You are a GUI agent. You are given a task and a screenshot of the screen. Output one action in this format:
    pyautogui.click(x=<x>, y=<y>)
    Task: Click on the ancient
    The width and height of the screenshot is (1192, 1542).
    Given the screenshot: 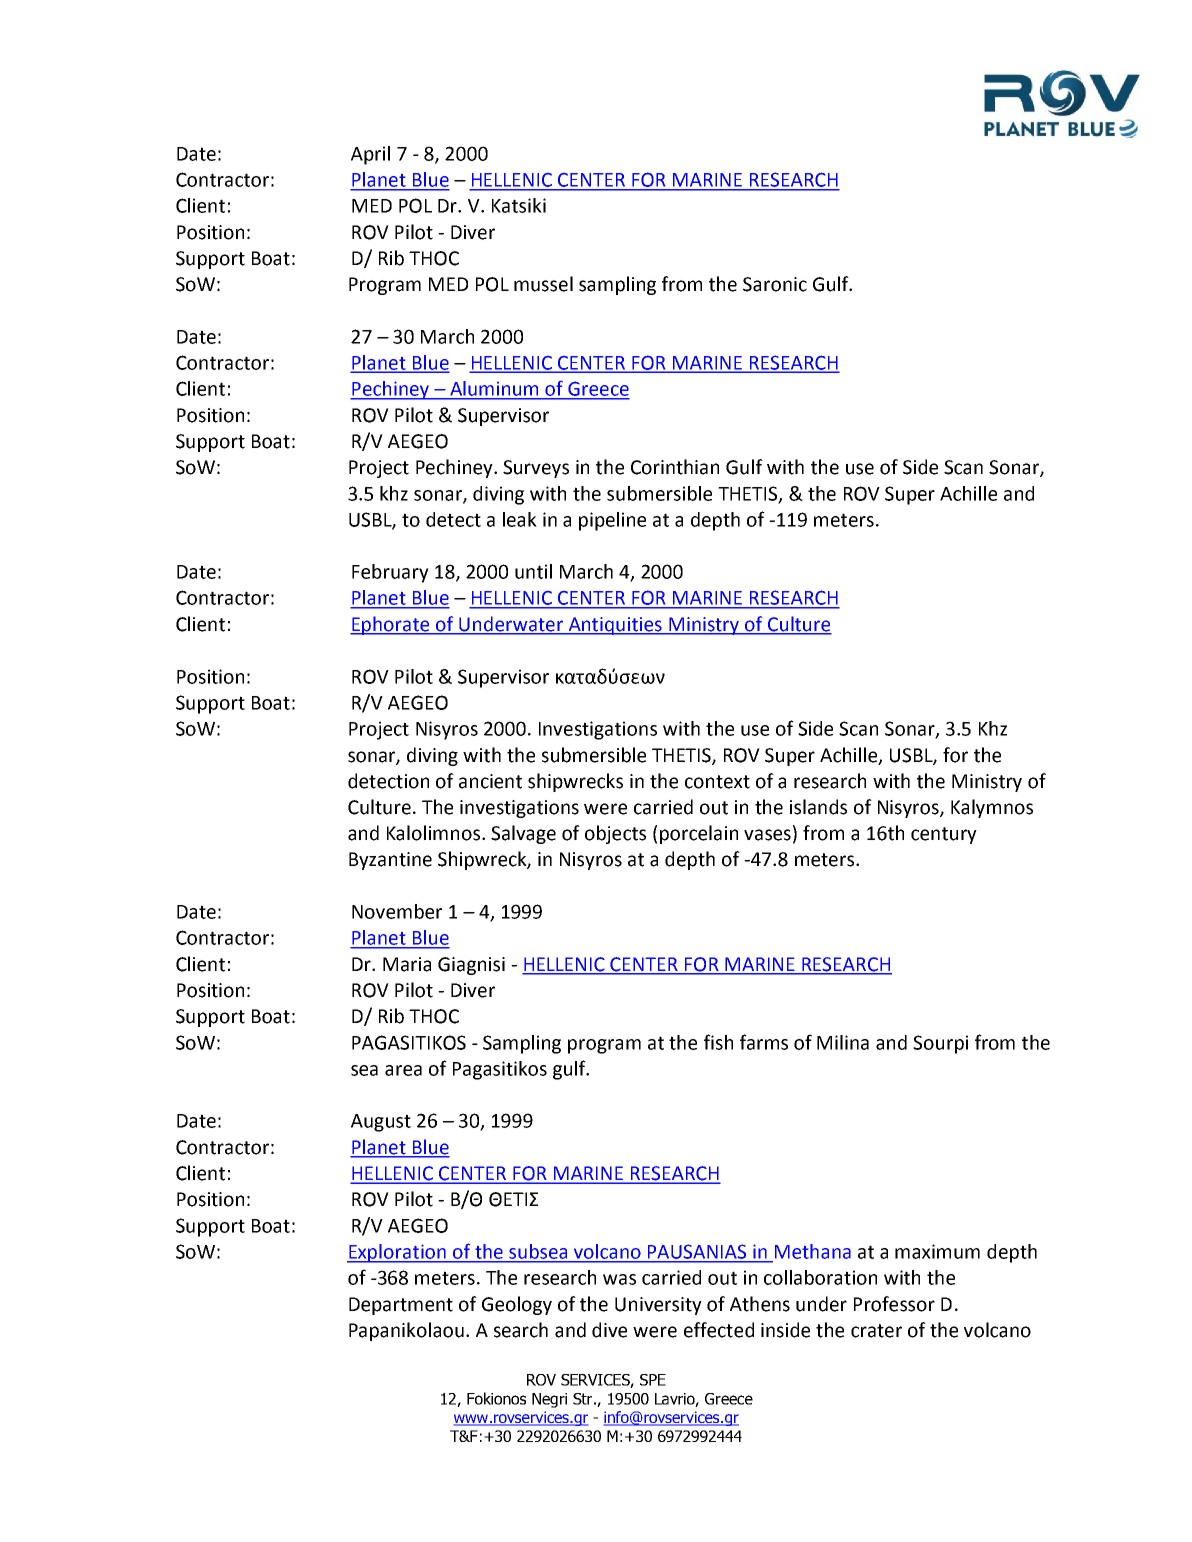 What is the action you would take?
    pyautogui.click(x=490, y=781)
